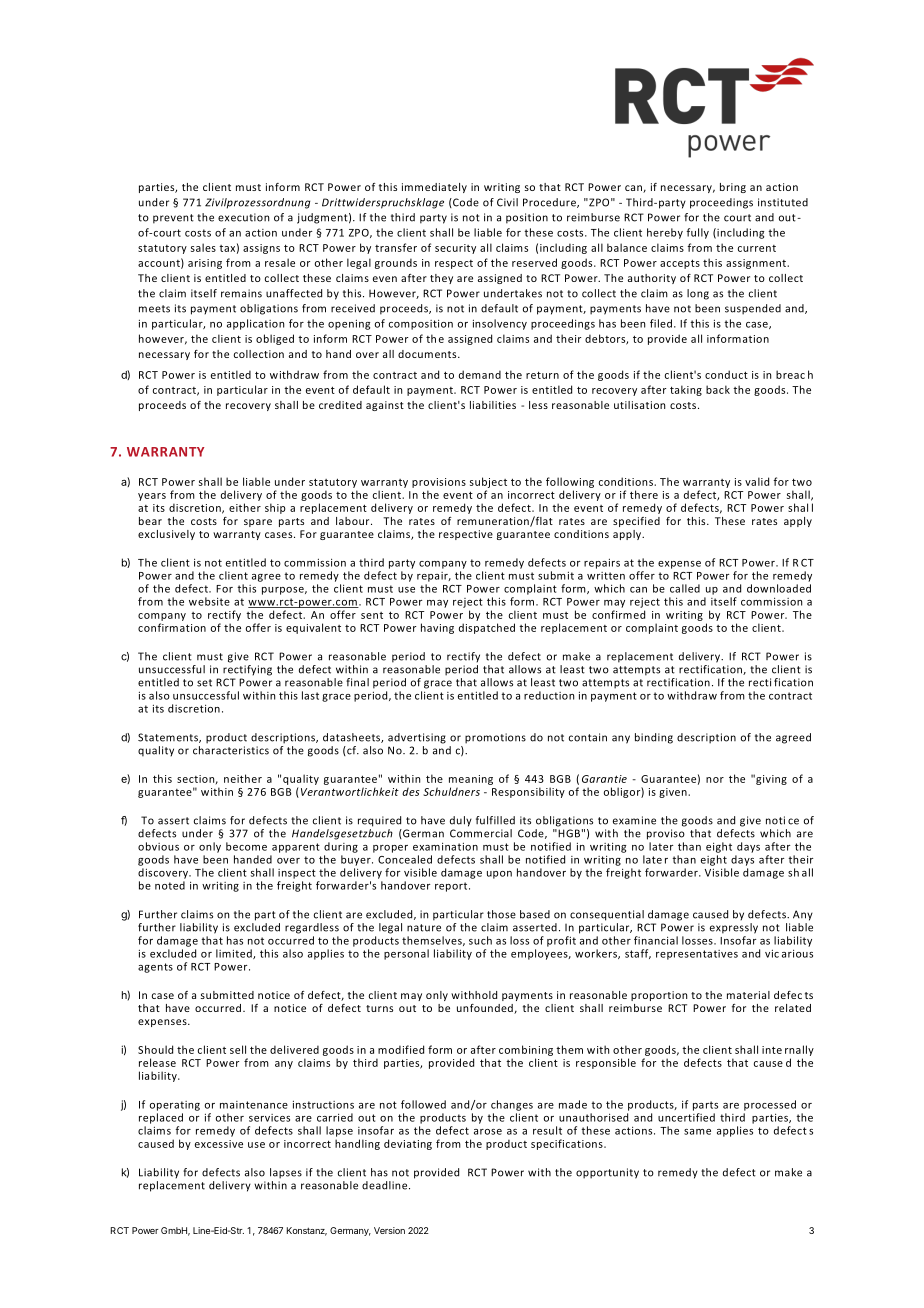 The width and height of the screenshot is (924, 1308). What do you see at coordinates (243, 217) in the screenshot?
I see `execution` at bounding box center [243, 217].
